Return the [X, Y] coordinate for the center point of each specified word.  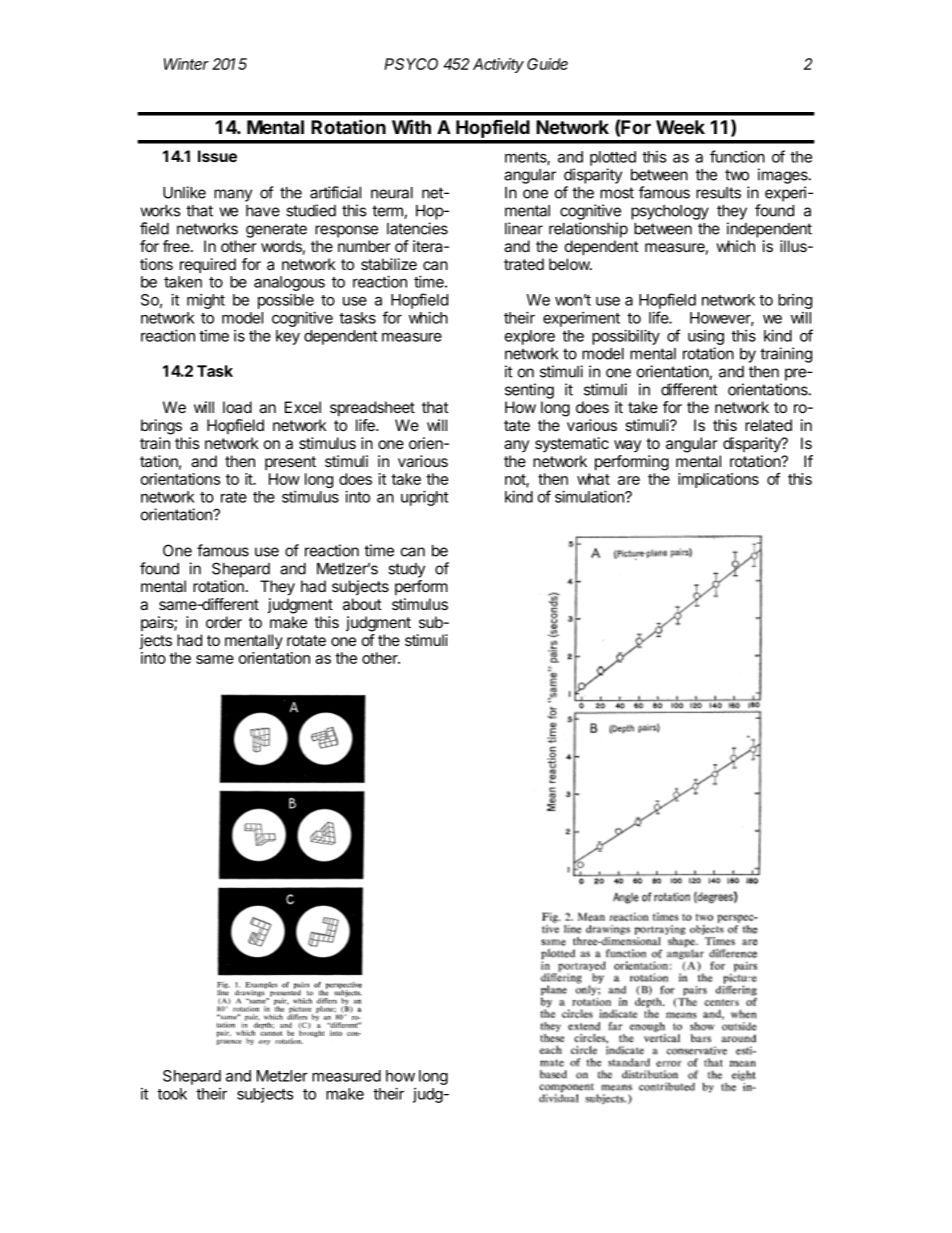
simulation [590, 496]
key [288, 337]
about [362, 604]
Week [680, 127]
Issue [217, 156]
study [406, 570]
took [172, 1094]
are [629, 480]
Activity [498, 65]
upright [424, 498]
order [224, 622]
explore [530, 337]
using [706, 337]
